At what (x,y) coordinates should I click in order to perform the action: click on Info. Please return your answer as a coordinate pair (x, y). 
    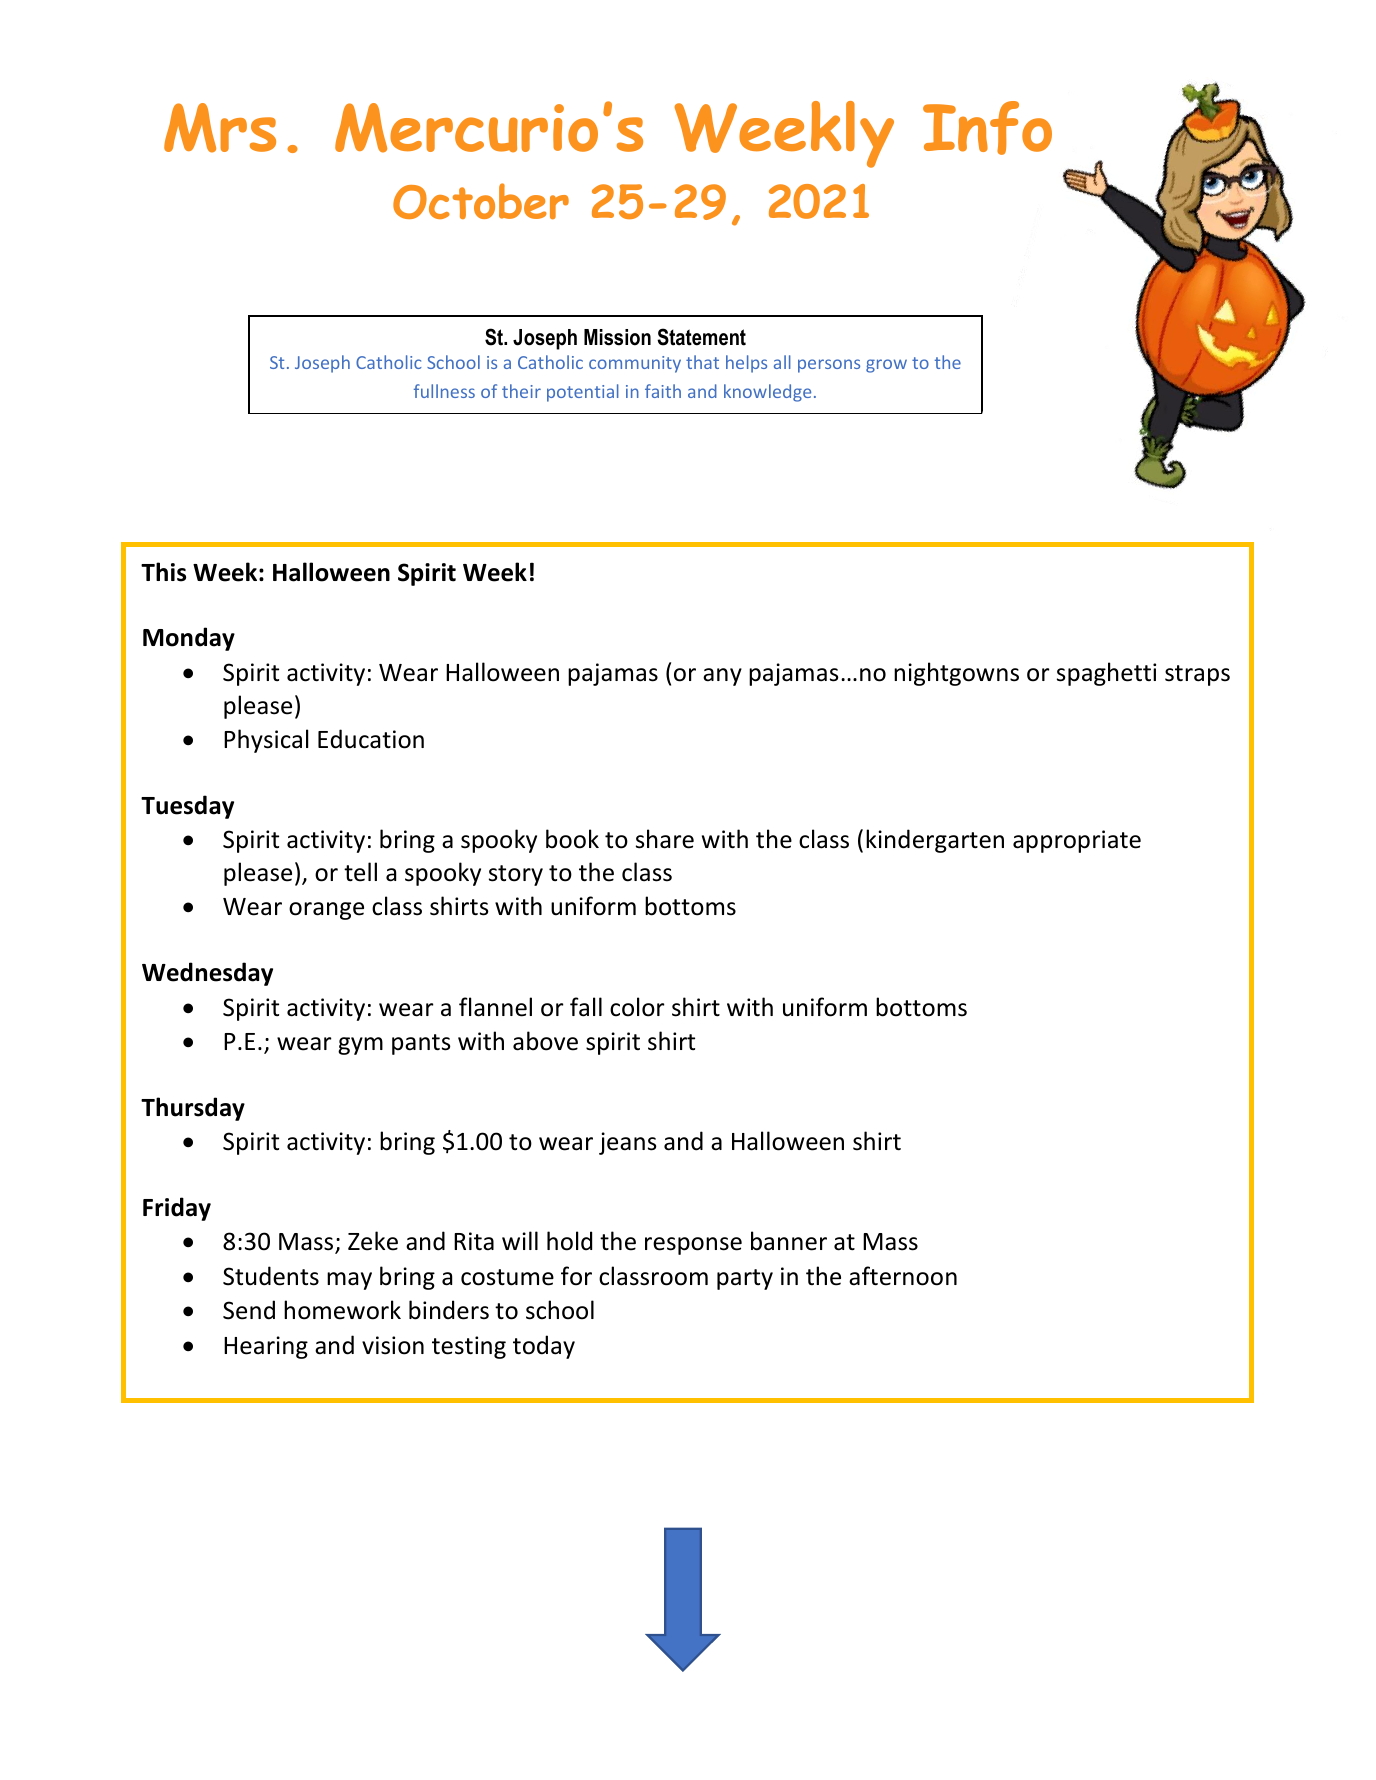
    Looking at the image, I should click on (987, 128).
